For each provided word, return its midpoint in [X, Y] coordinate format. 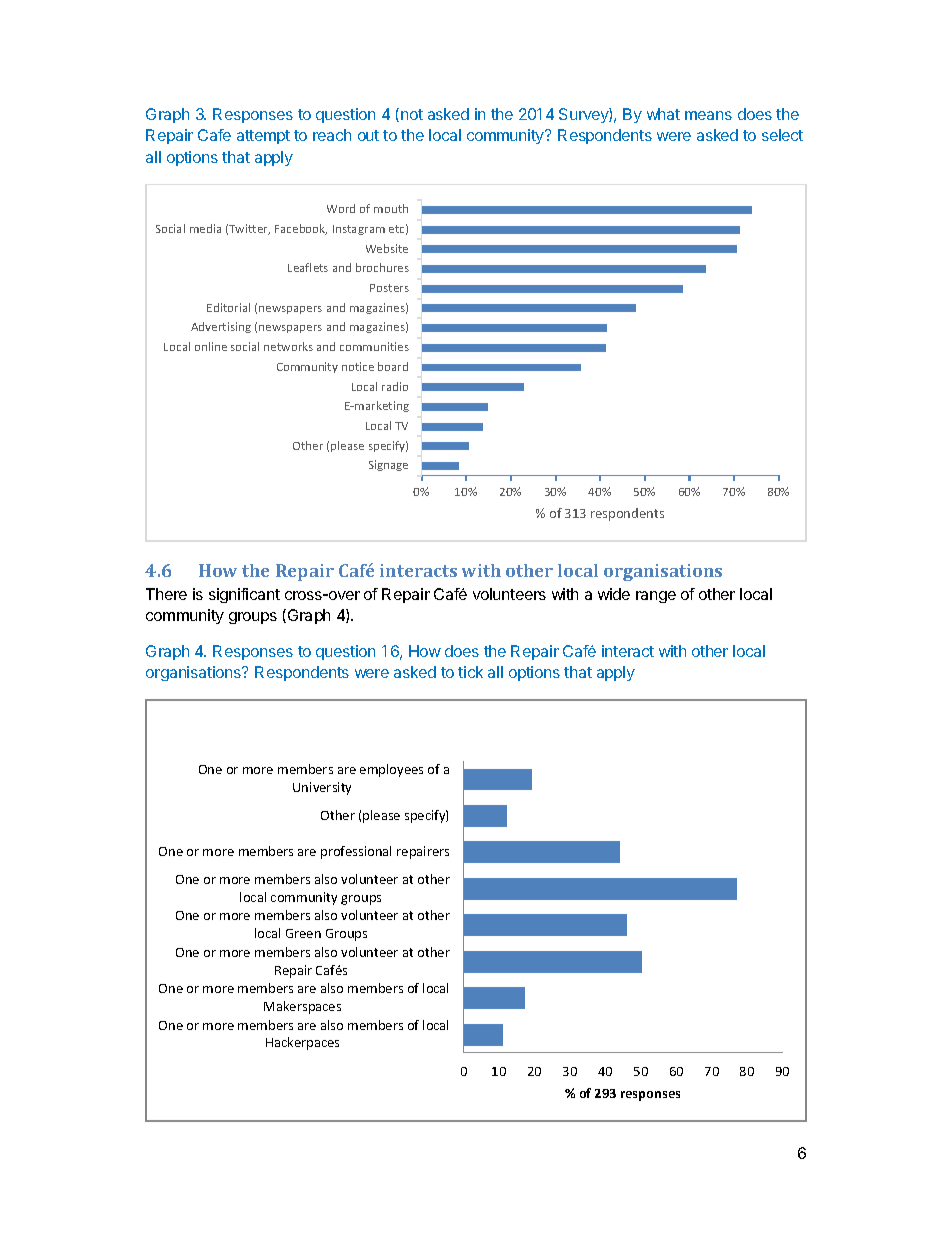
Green [303, 933]
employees [391, 770]
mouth [391, 208]
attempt [263, 137]
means [708, 115]
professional [356, 852]
